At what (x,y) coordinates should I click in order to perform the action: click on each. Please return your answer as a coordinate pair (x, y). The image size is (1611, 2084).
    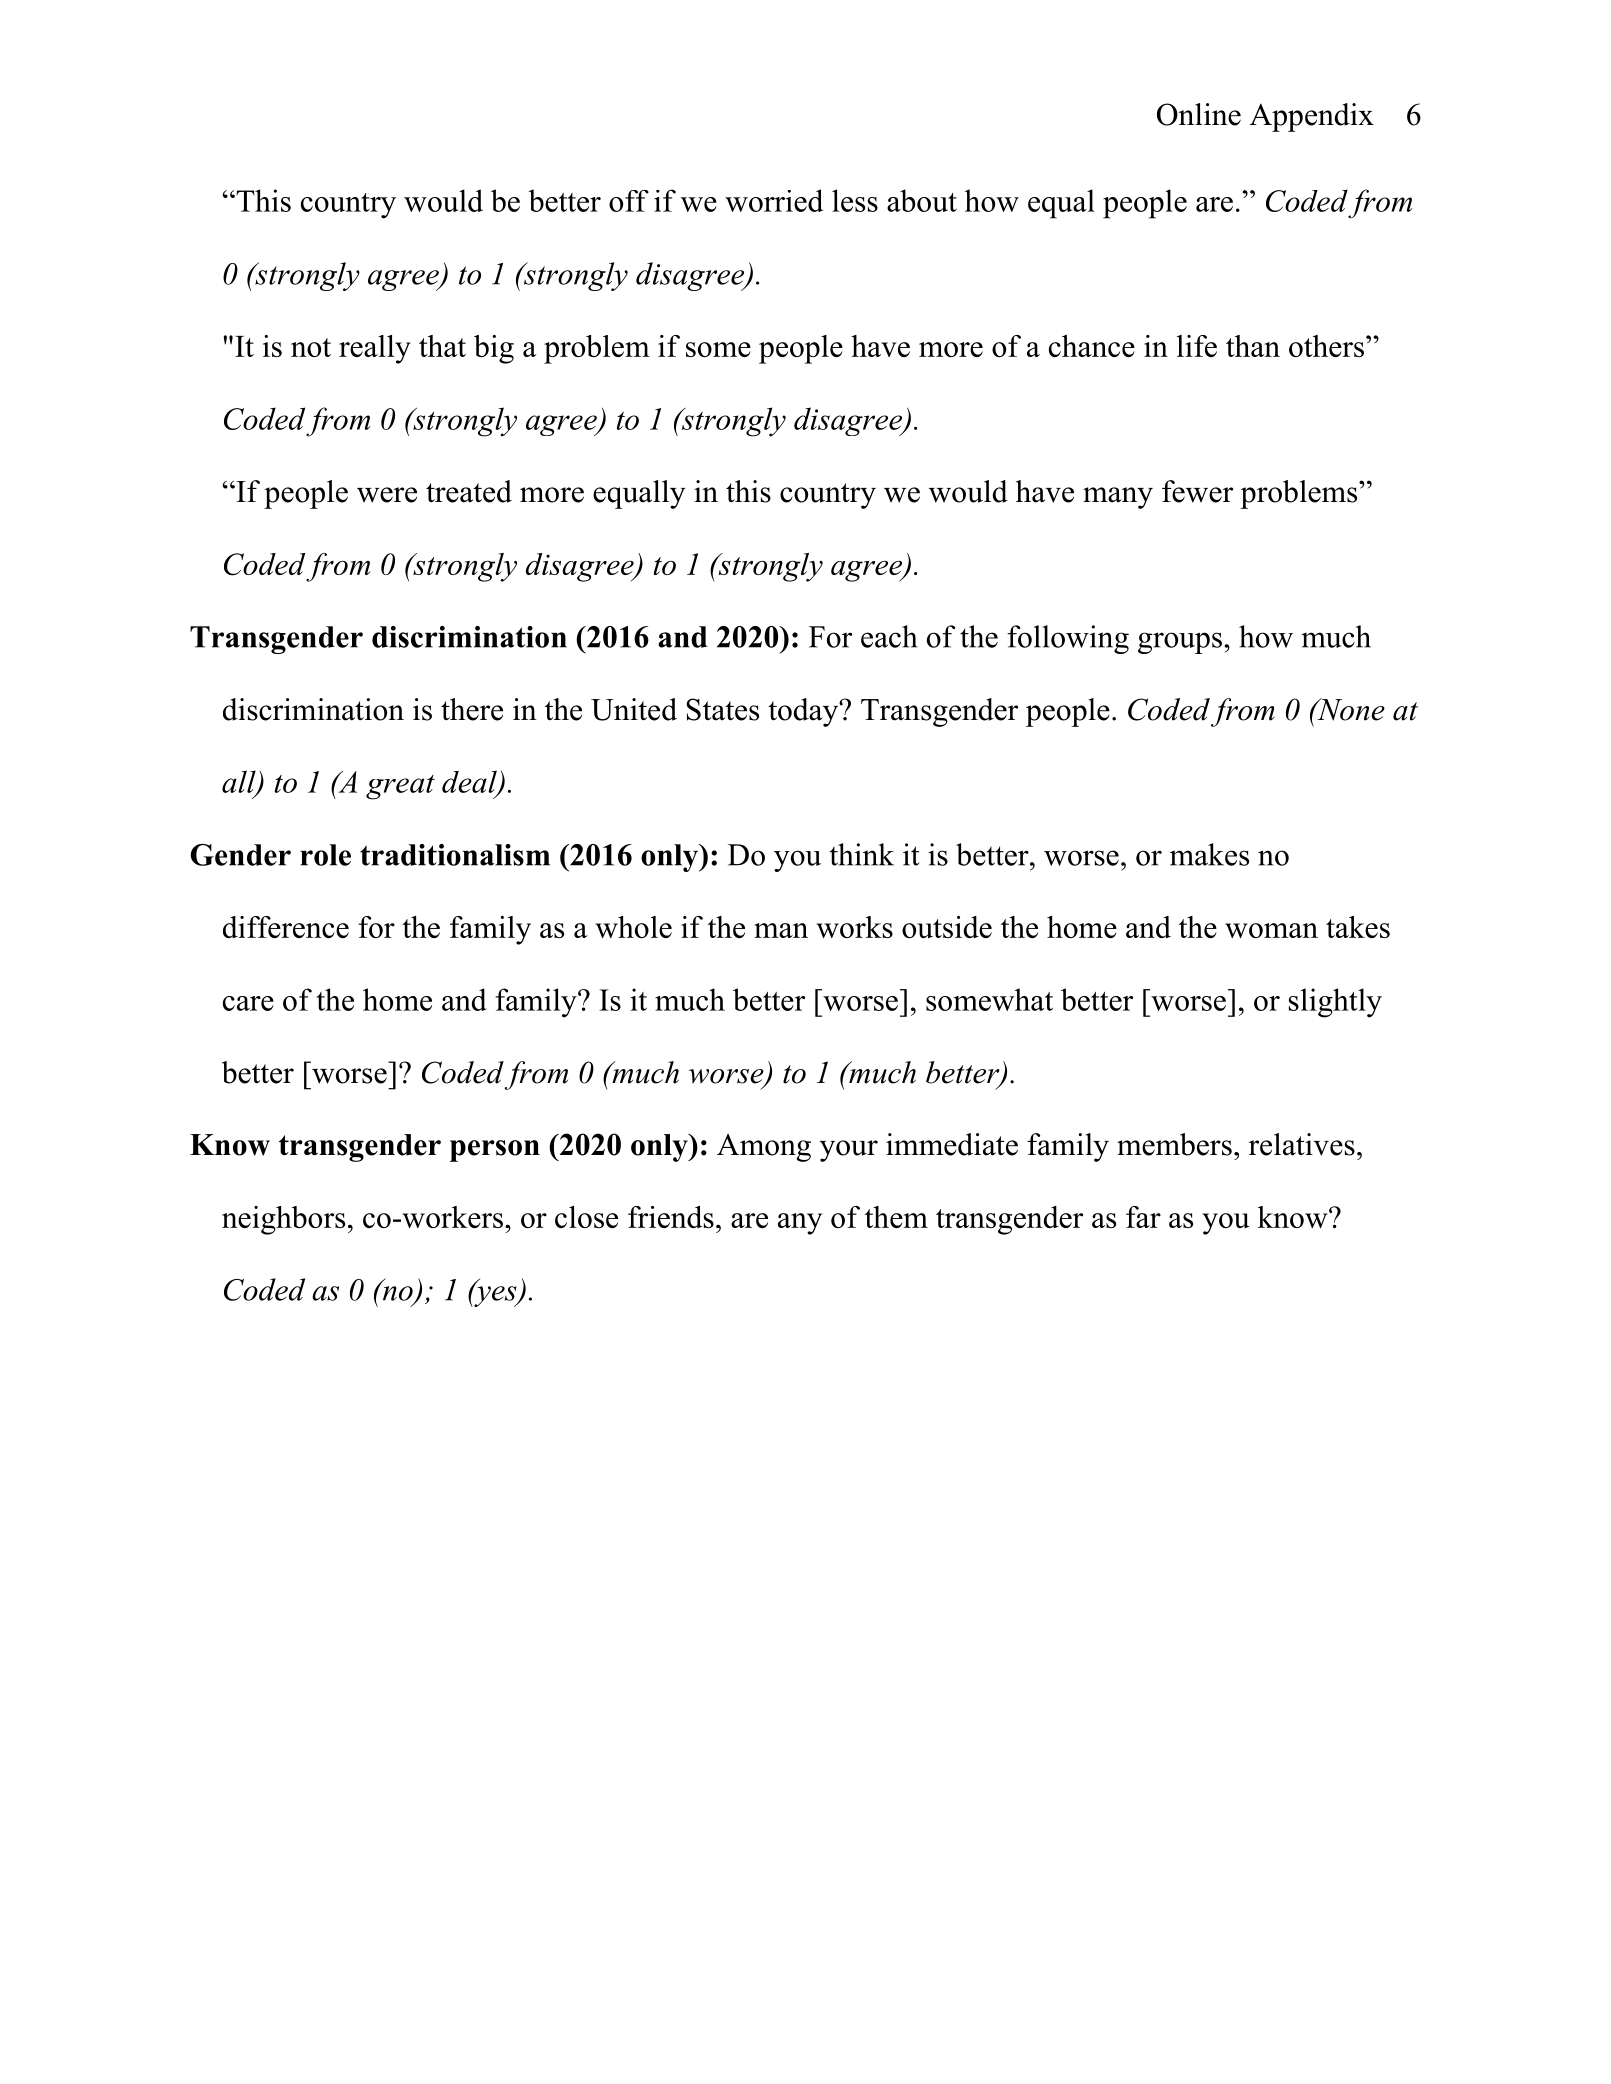
    Looking at the image, I should click on (889, 636).
